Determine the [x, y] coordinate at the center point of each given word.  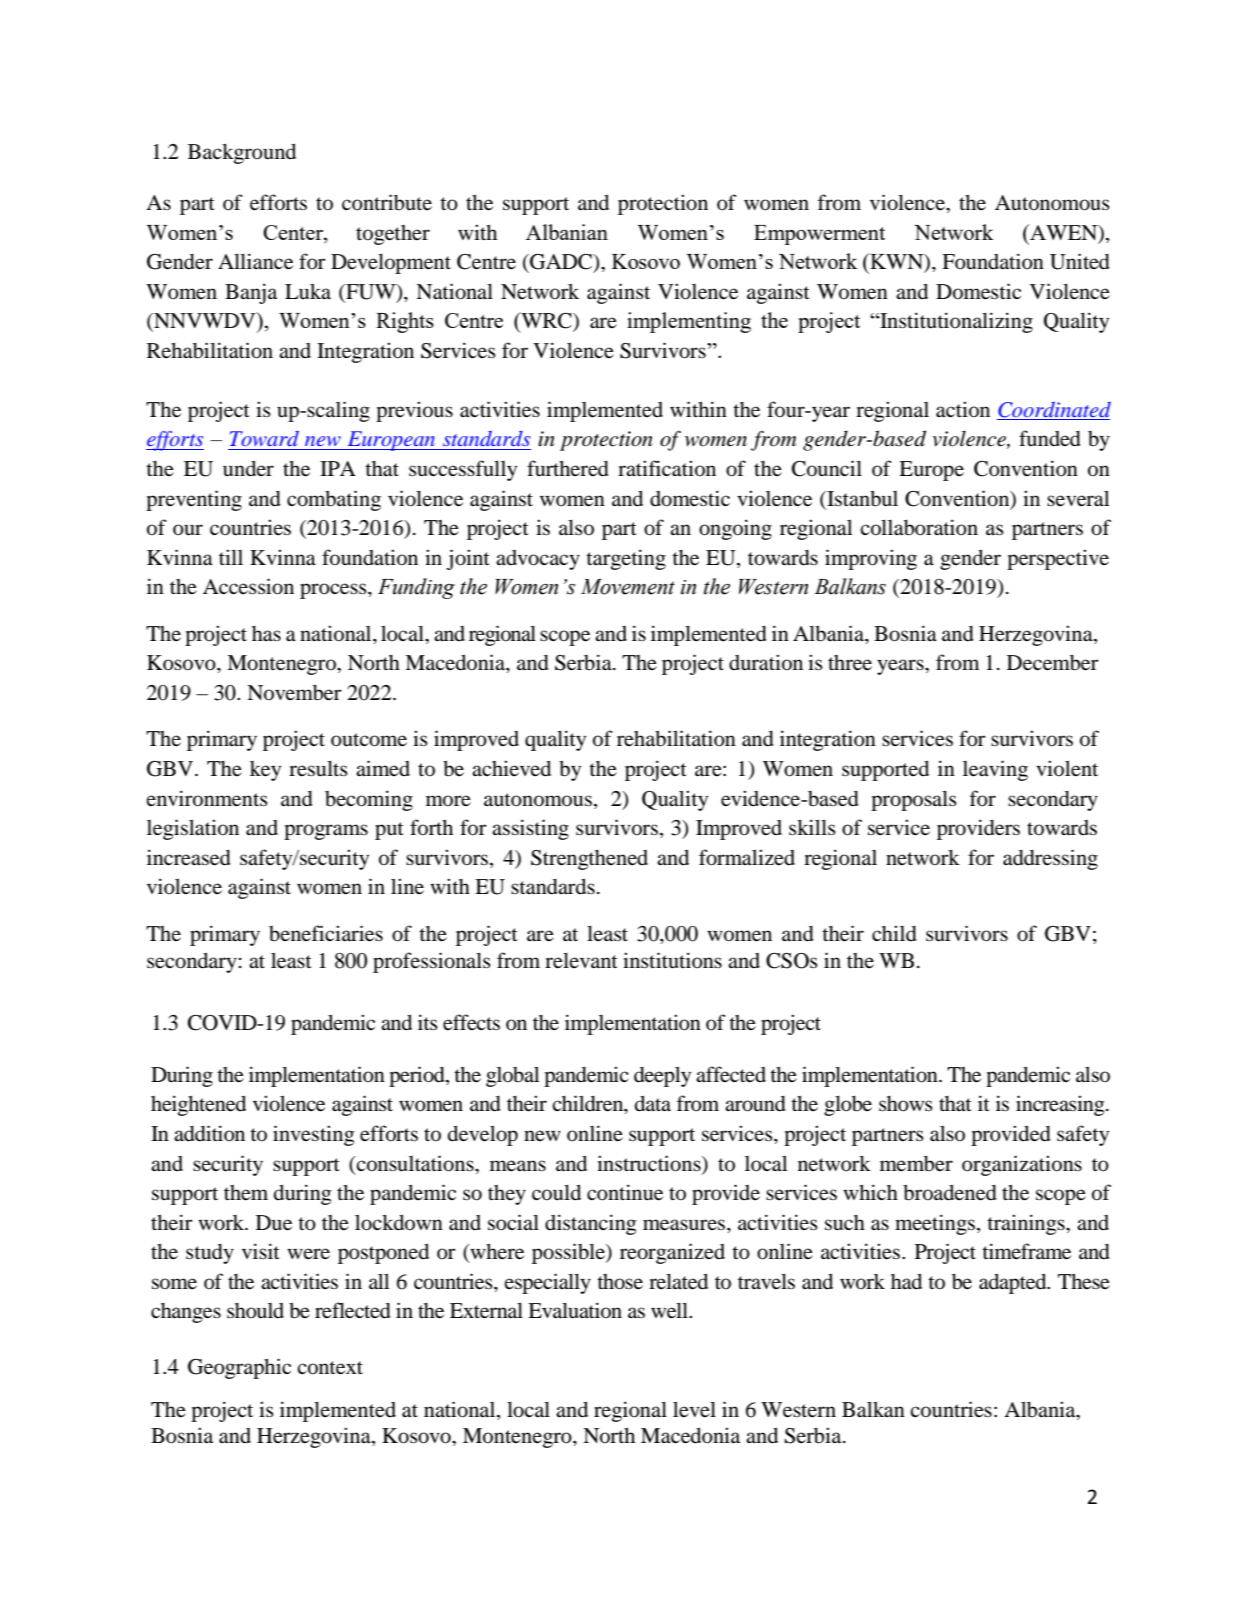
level [694, 1410]
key [265, 771]
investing [313, 1135]
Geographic [239, 1368]
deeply [662, 1077]
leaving [995, 770]
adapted [1014, 1284]
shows [906, 1104]
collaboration [919, 527]
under [248, 468]
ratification [667, 468]
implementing [689, 322]
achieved [511, 768]
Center [294, 232]
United [1080, 261]
